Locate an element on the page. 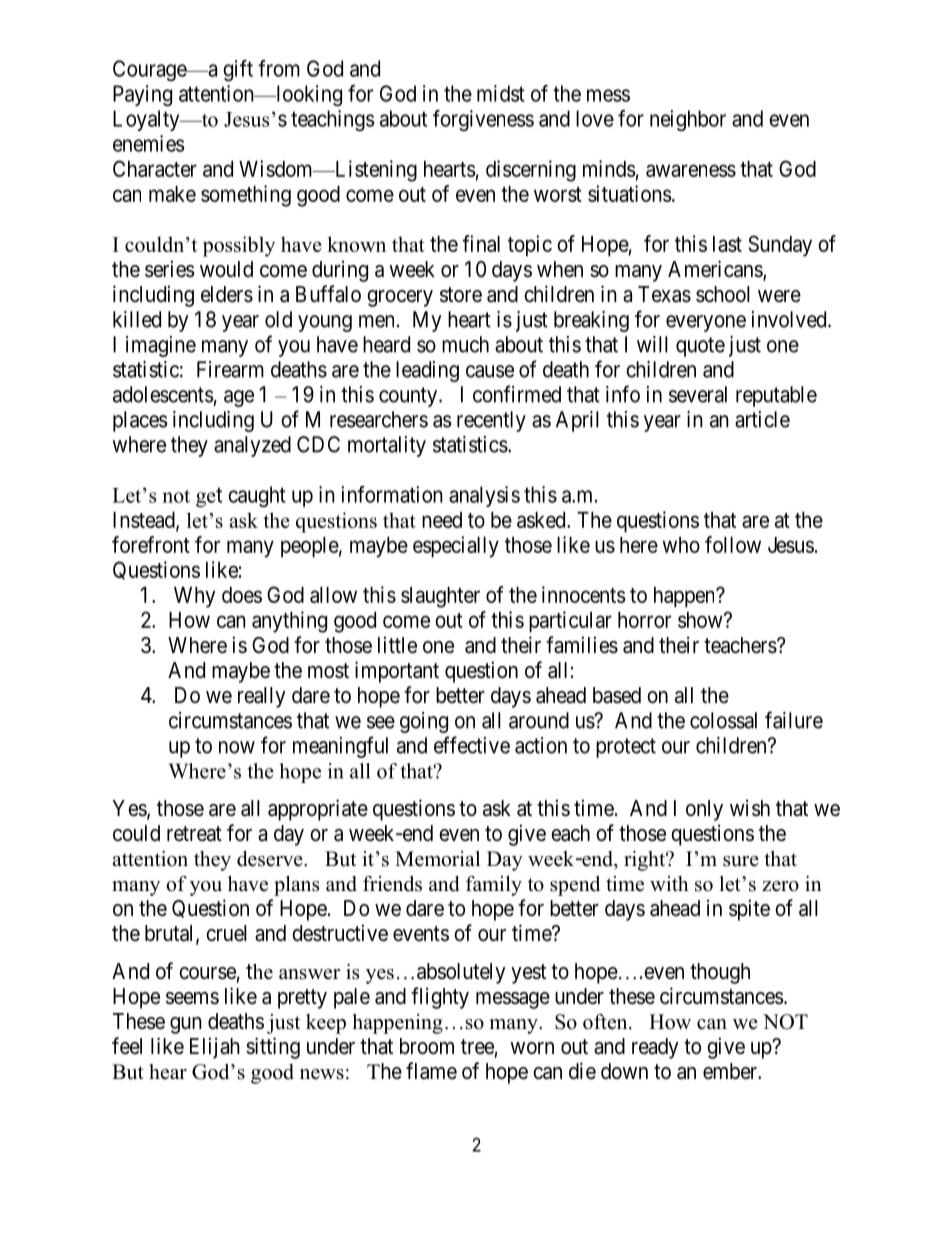  recently is located at coordinates (491, 421).
